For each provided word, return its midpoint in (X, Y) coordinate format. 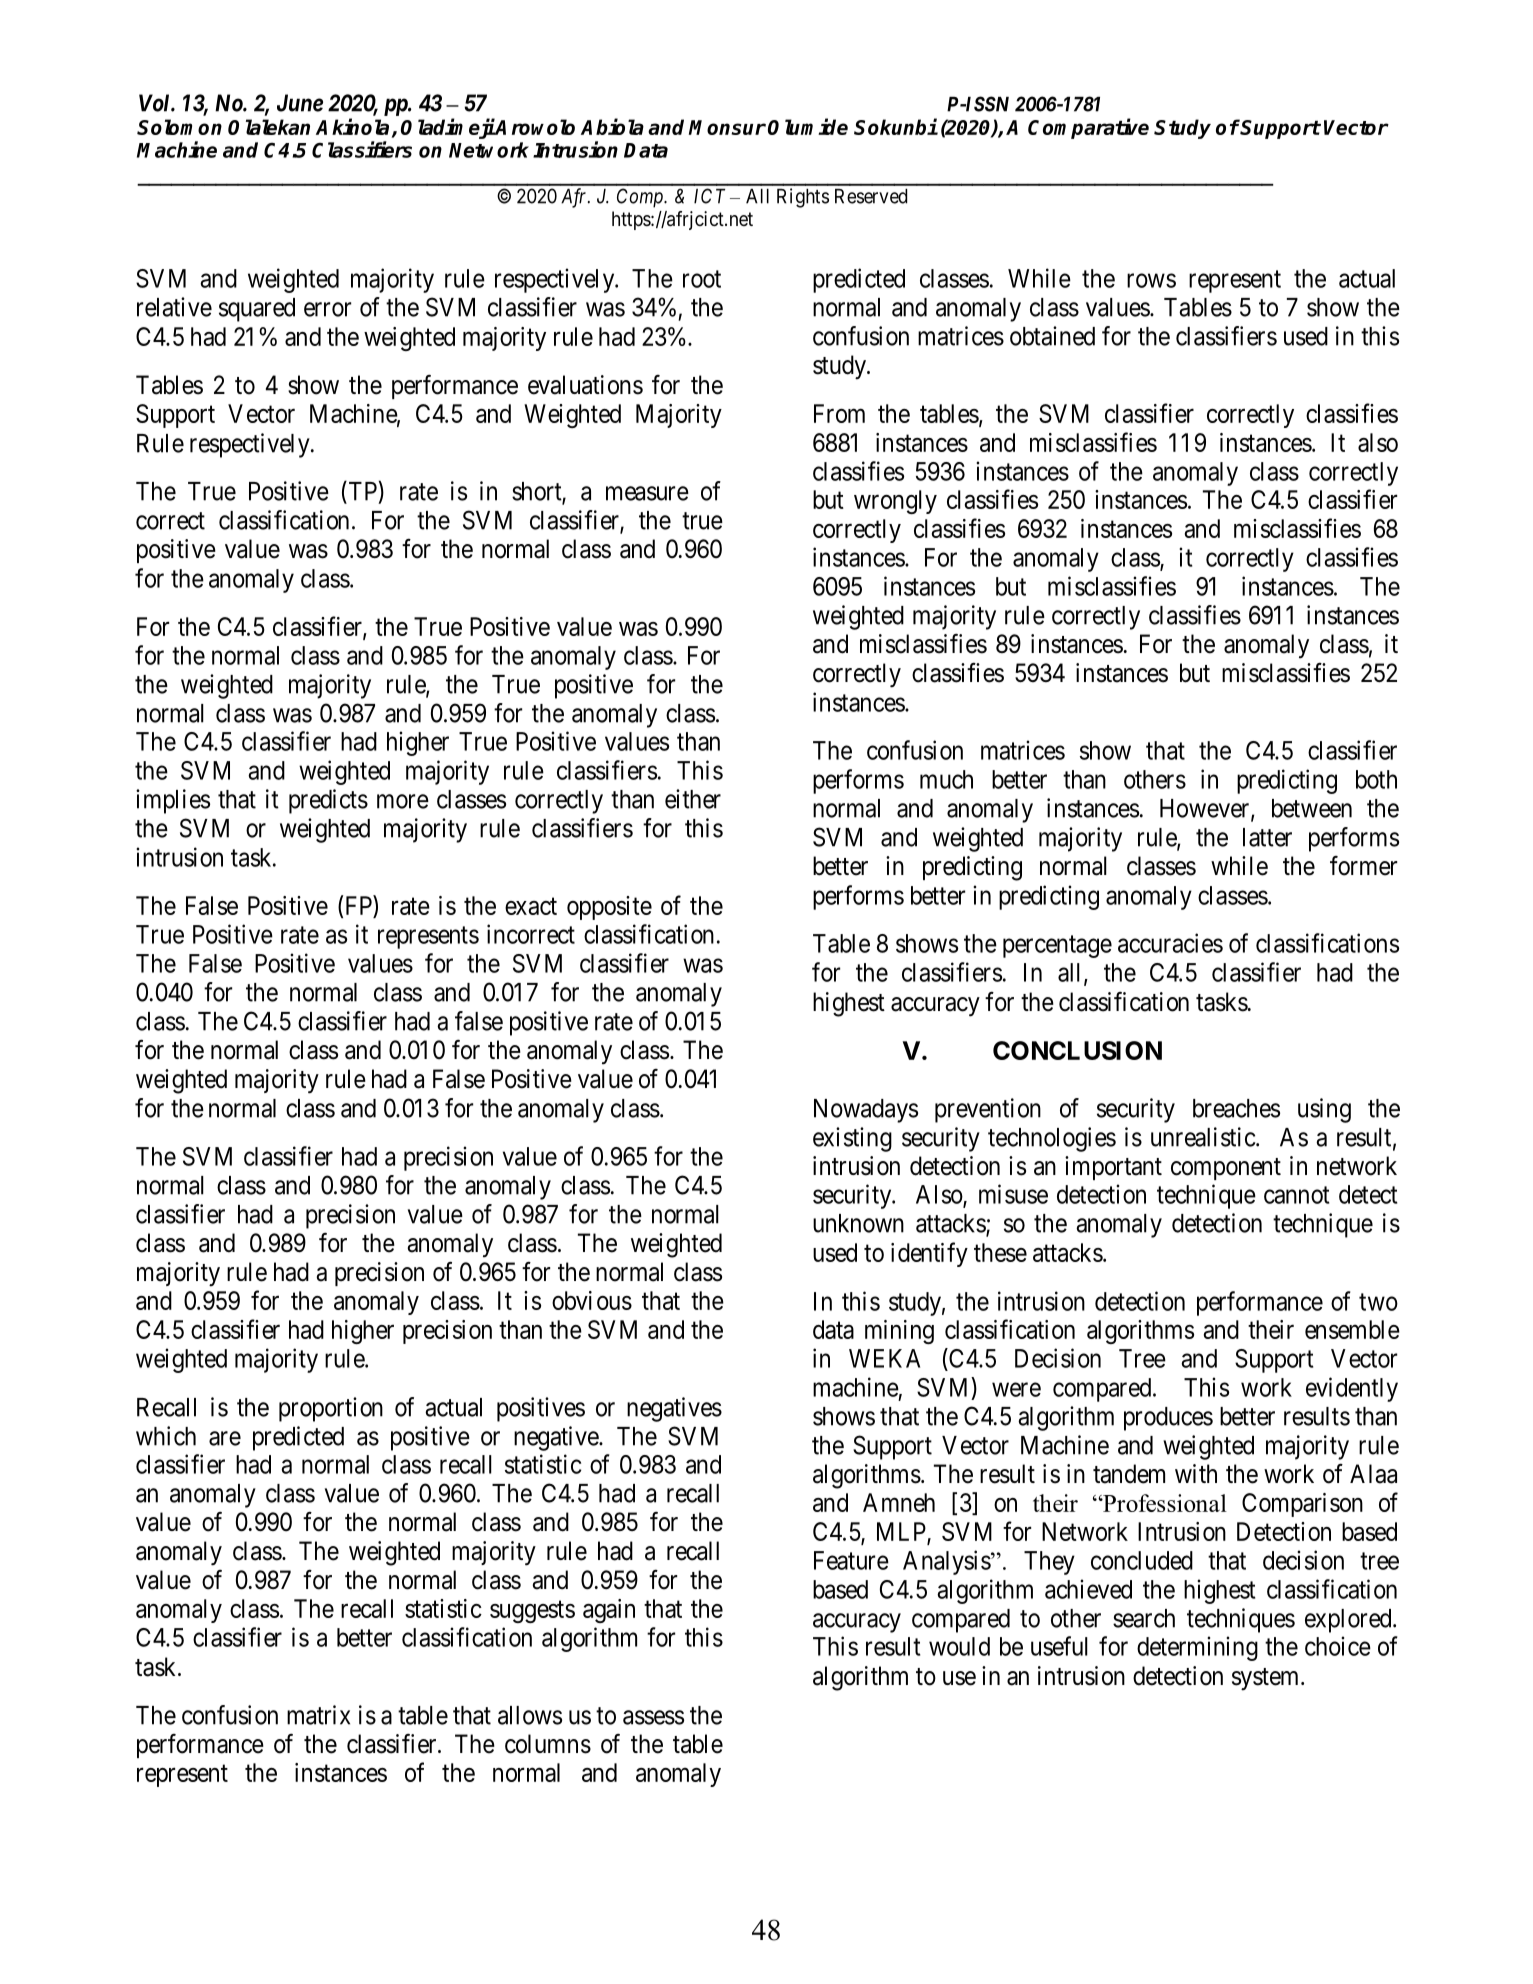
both (1376, 779)
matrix (318, 1715)
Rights (803, 198)
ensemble (1352, 1329)
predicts (328, 801)
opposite (609, 908)
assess (653, 1717)
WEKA (884, 1358)
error (327, 309)
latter (1267, 837)
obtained (1052, 336)
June (300, 103)
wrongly (895, 502)
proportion (331, 1409)
